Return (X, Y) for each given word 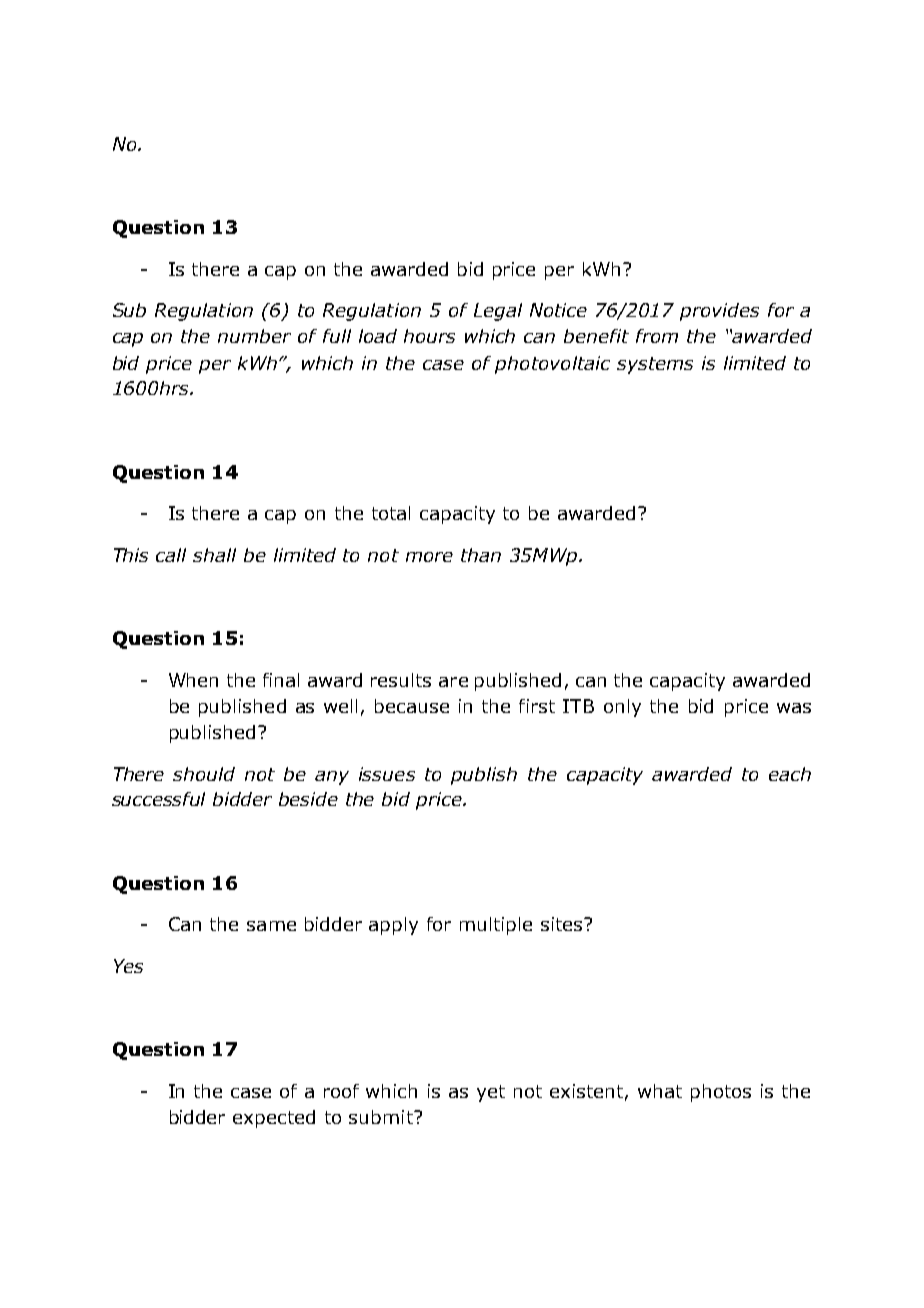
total (391, 513)
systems (655, 365)
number (254, 336)
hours (429, 336)
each (790, 774)
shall (214, 555)
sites (563, 924)
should (204, 774)
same (271, 926)
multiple (496, 926)
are (453, 682)
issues (387, 774)
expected (274, 1119)
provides (719, 312)
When (193, 680)
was (794, 708)
